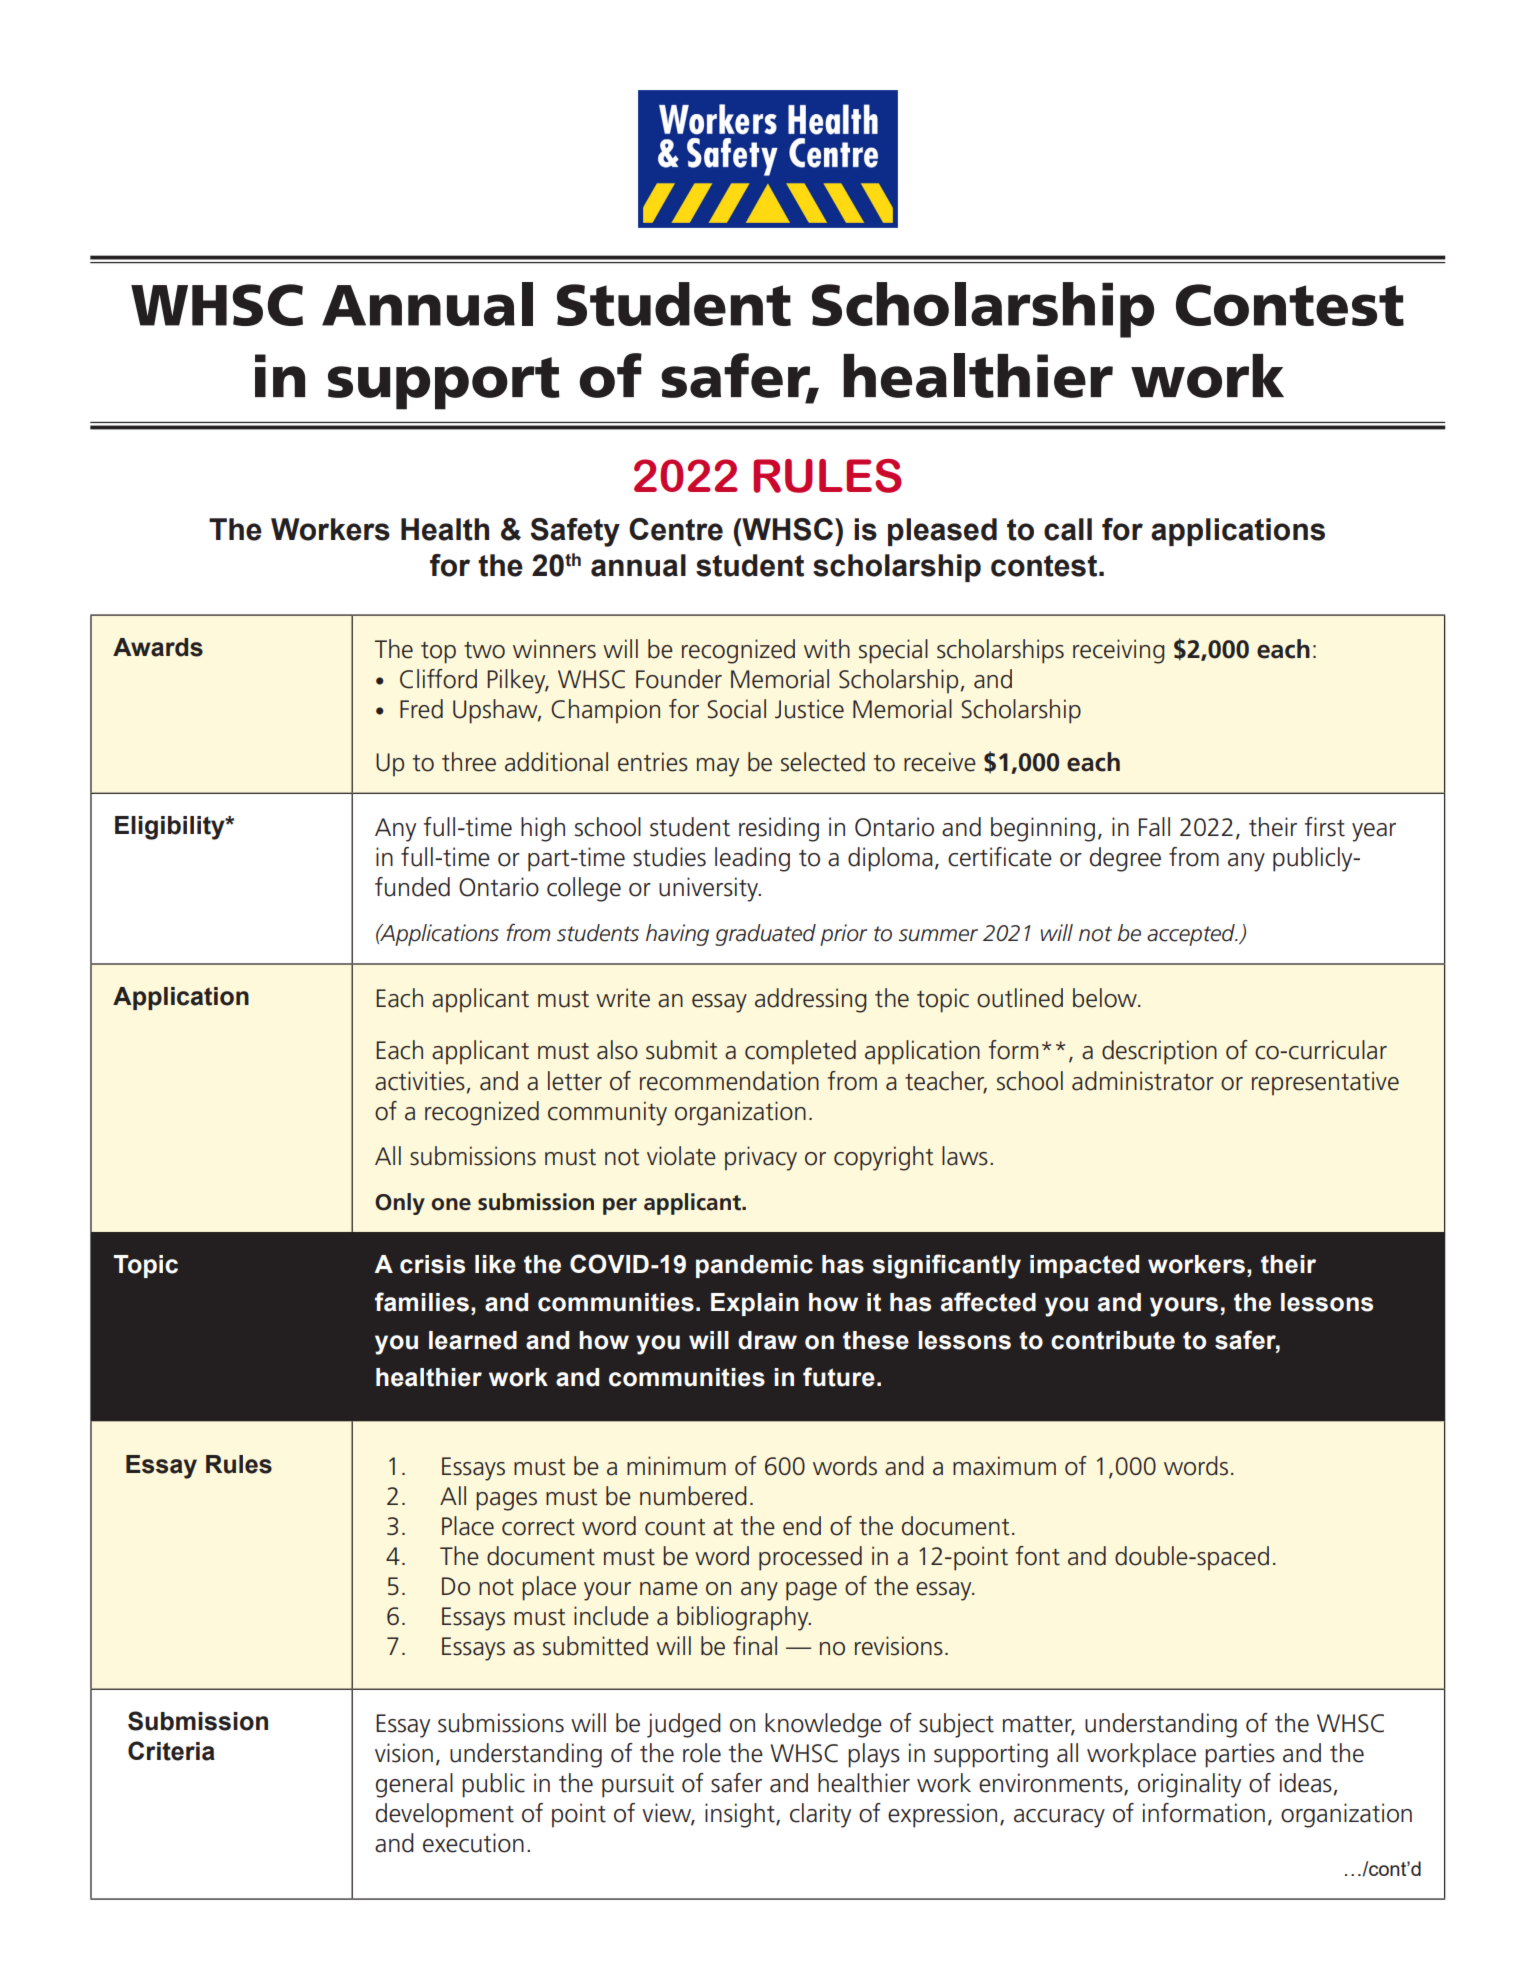  I want to click on general, so click(414, 1785).
